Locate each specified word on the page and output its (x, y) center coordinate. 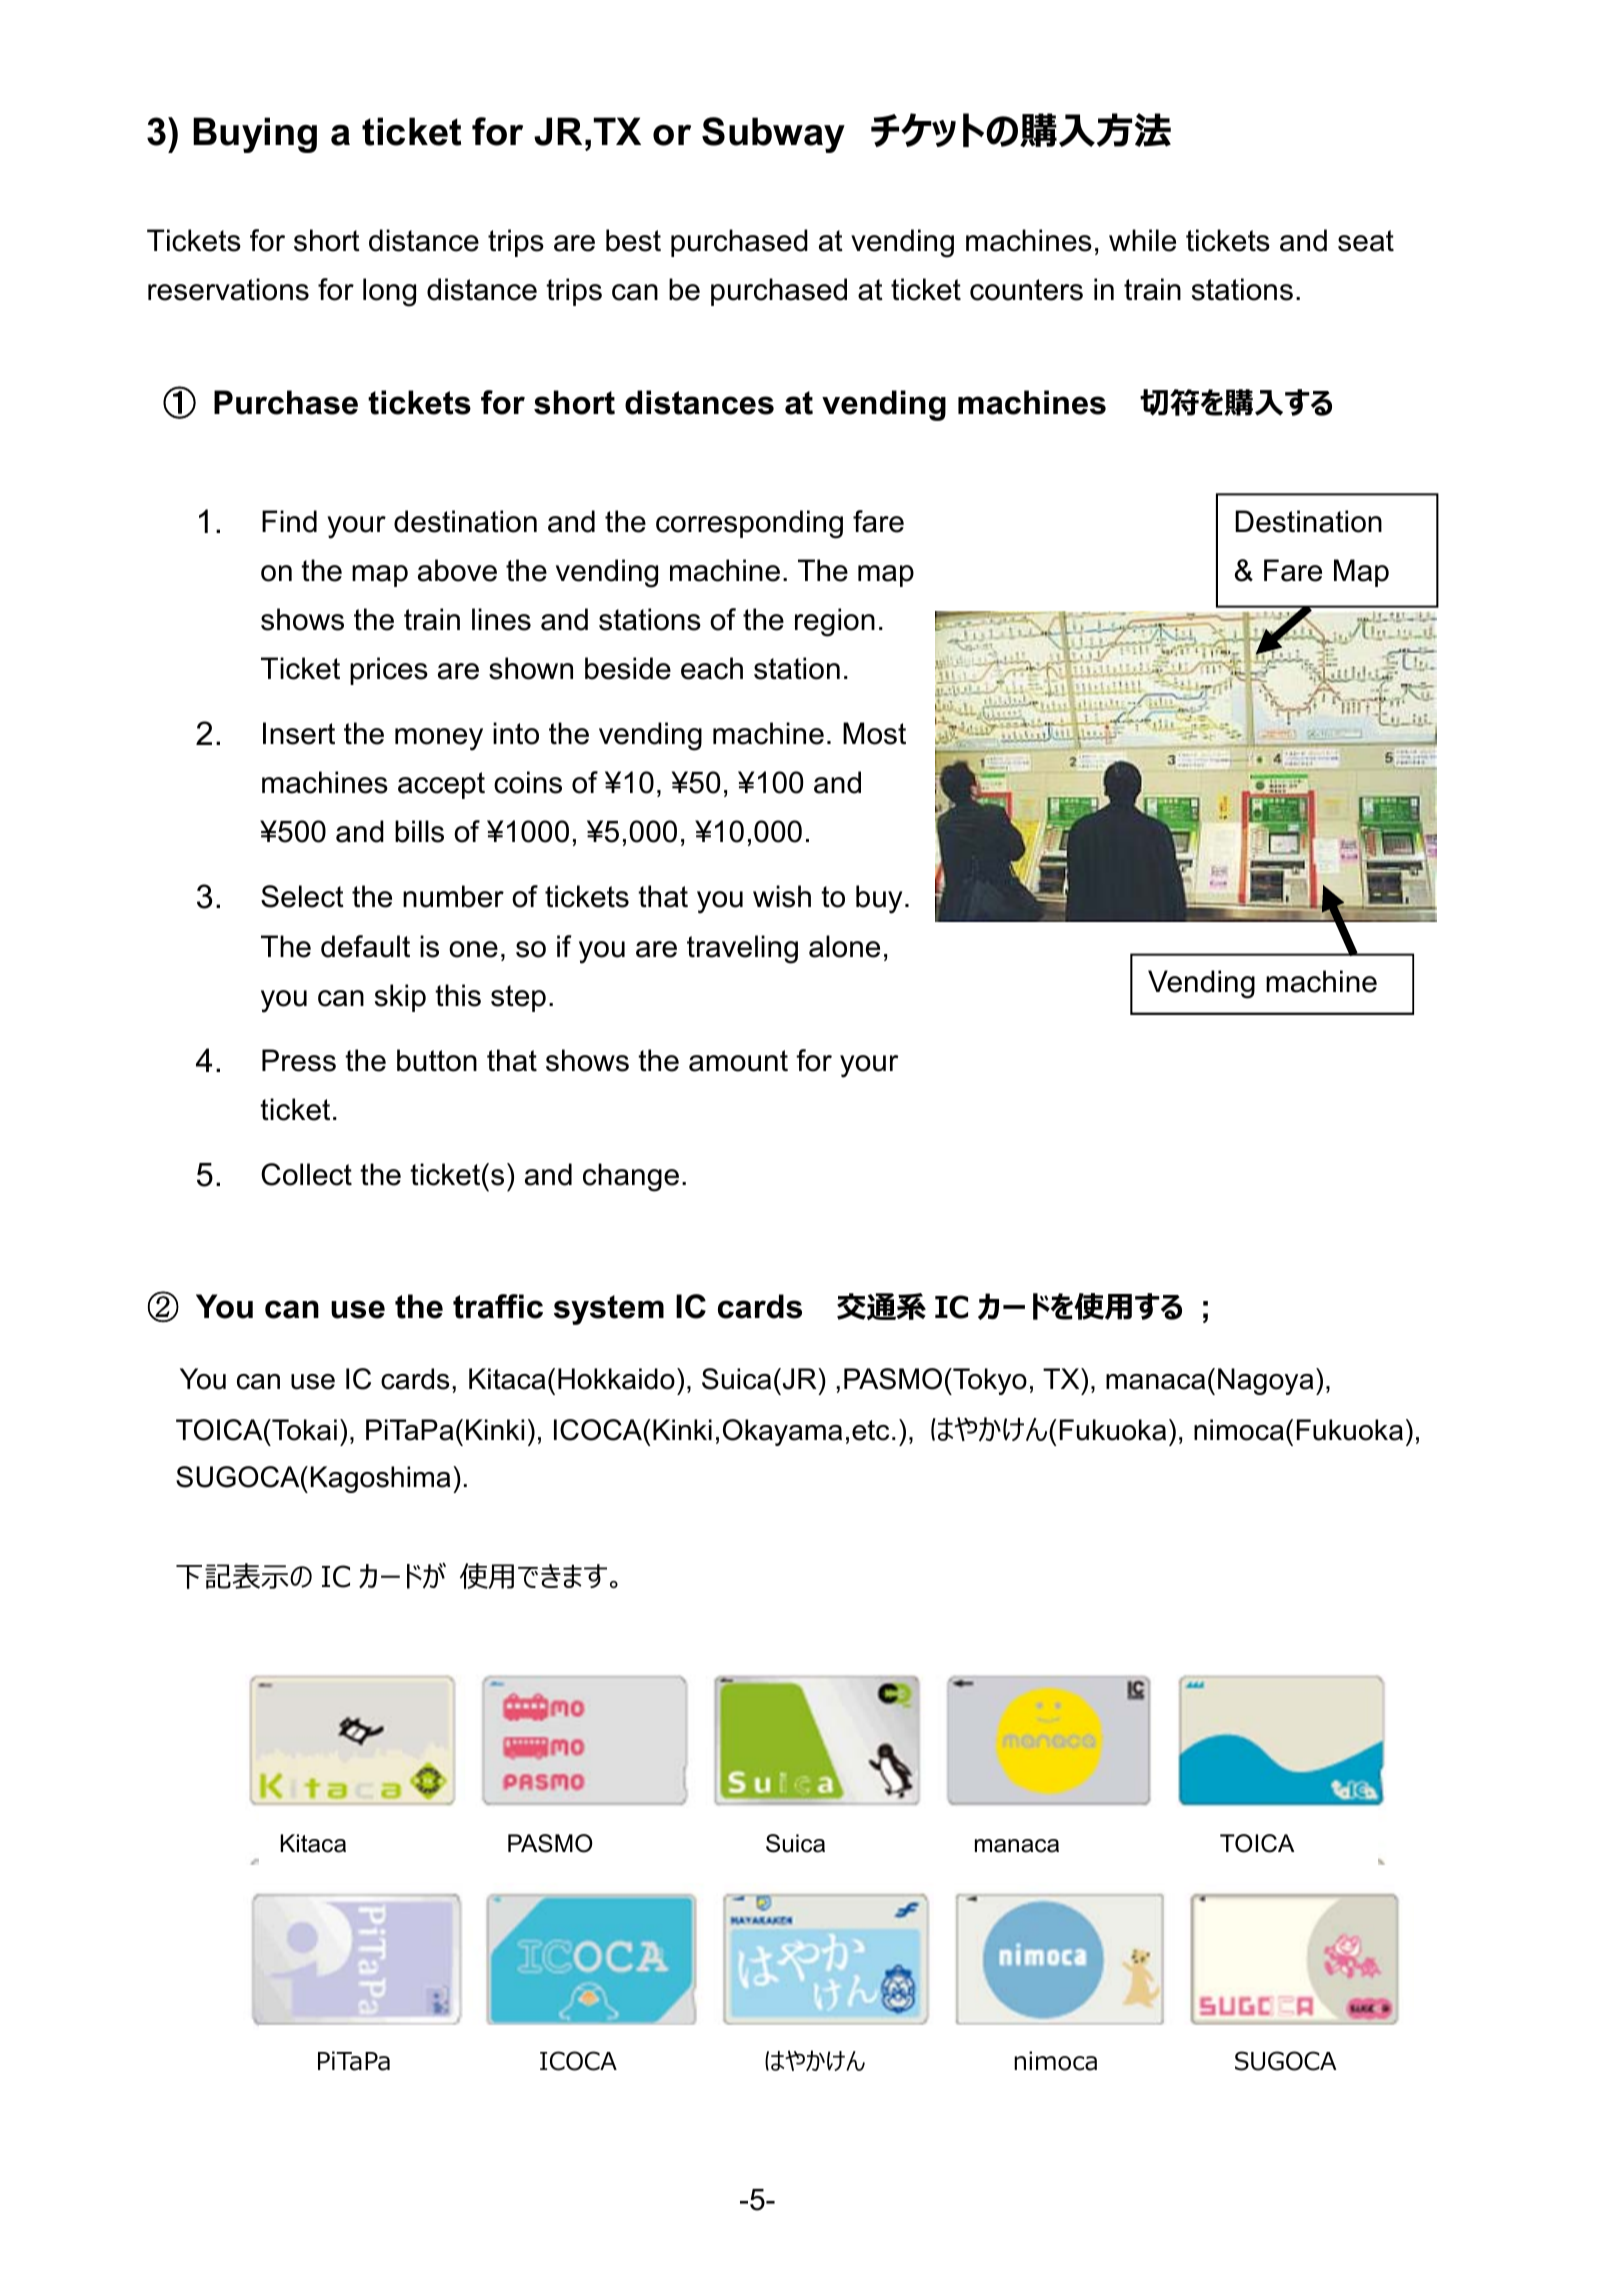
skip (400, 998)
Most (874, 733)
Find (289, 521)
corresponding (749, 524)
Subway (773, 135)
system (609, 1310)
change (631, 1177)
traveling (742, 949)
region (835, 622)
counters (1026, 290)
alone (844, 946)
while (1142, 240)
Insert (299, 733)
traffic (498, 1306)
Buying (255, 135)
